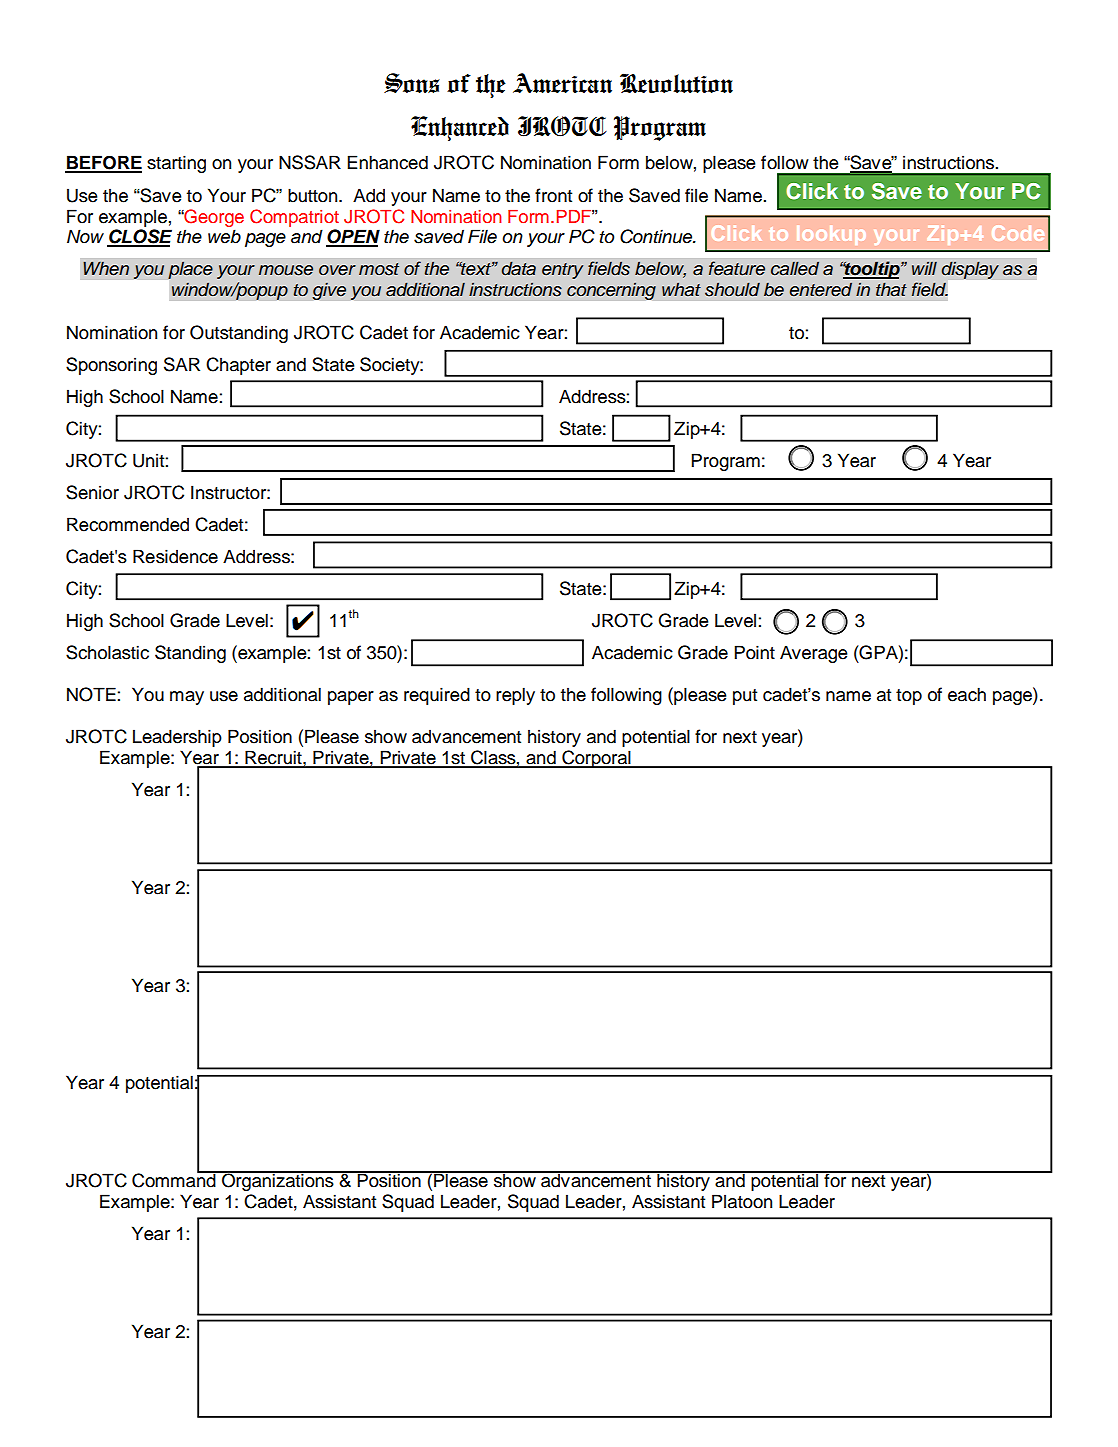  Describe the element at coordinates (676, 83) in the screenshot. I see `Revolution` at that location.
